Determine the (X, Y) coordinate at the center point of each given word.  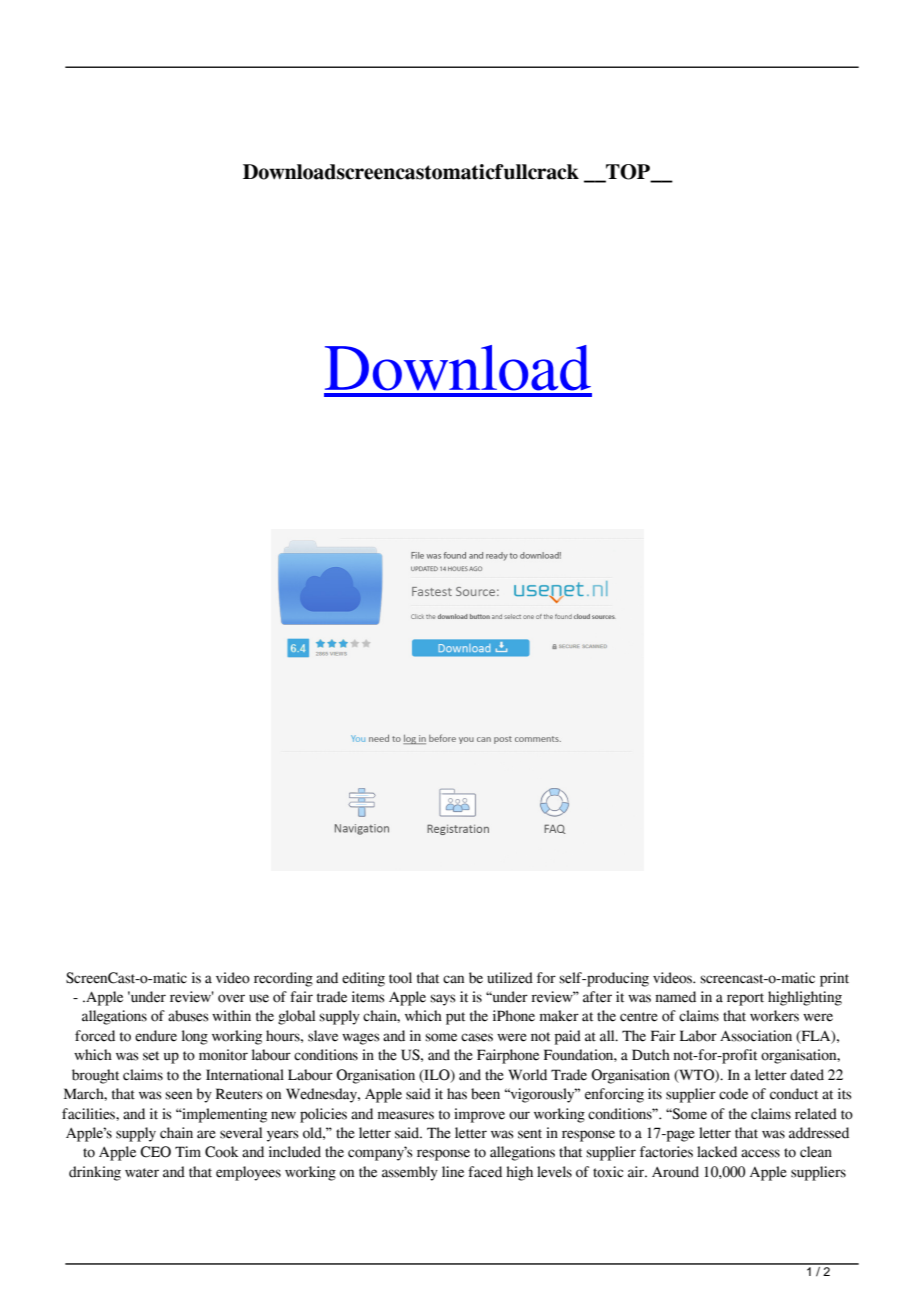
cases (477, 1037)
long (195, 1037)
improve (479, 1115)
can (453, 979)
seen (178, 1095)
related (816, 1114)
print (834, 979)
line (453, 1172)
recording (283, 979)
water (142, 1173)
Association (756, 1036)
